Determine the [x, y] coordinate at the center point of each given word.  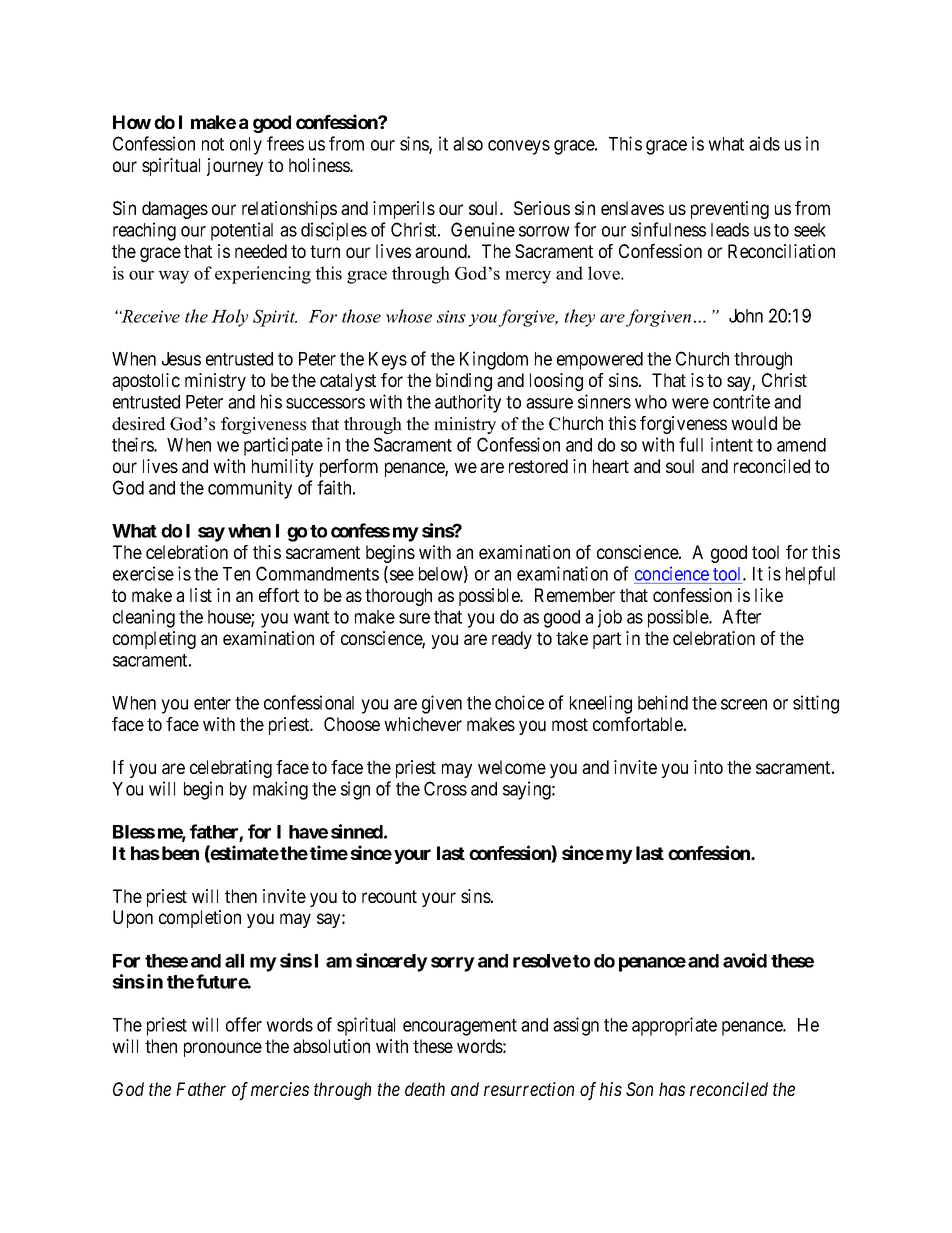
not [213, 144]
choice [519, 702]
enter [212, 703]
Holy [229, 318]
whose [409, 316]
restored [538, 466]
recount [389, 896]
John [746, 316]
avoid [745, 960]
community [250, 489]
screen [744, 704]
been [180, 853]
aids [764, 143]
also [468, 144]
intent [732, 444]
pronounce [223, 1049]
